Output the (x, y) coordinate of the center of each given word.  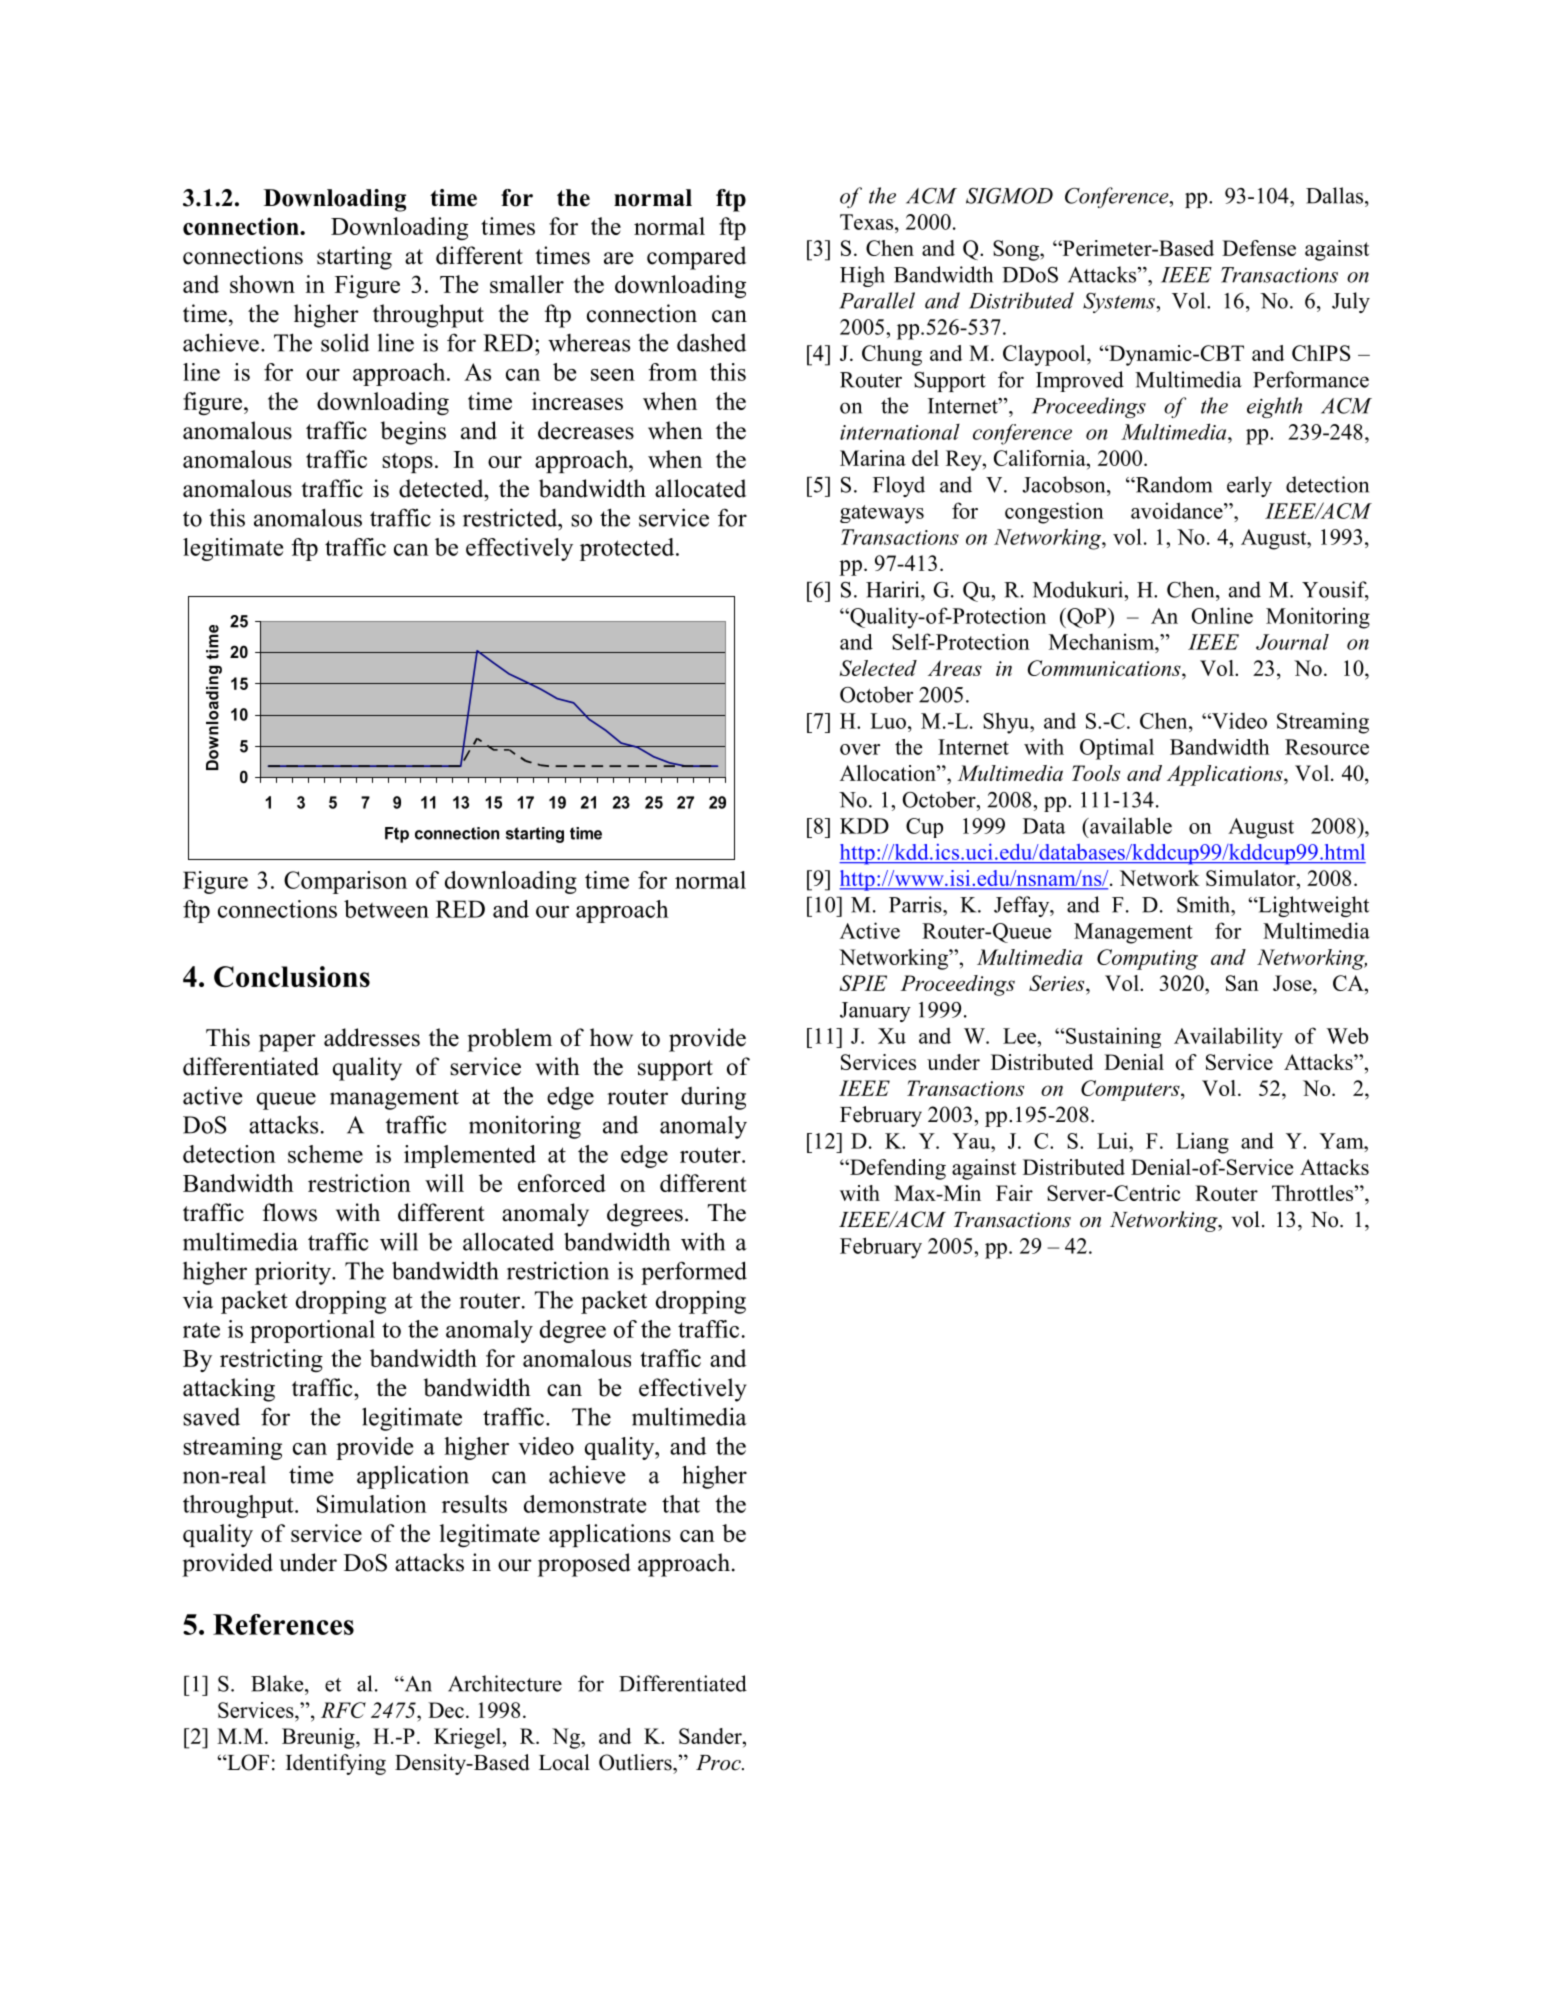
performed (694, 1273)
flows (290, 1212)
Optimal (1117, 749)
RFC (343, 1710)
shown (262, 284)
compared (696, 258)
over (860, 749)
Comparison (345, 882)
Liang (1202, 1143)
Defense (1259, 248)
